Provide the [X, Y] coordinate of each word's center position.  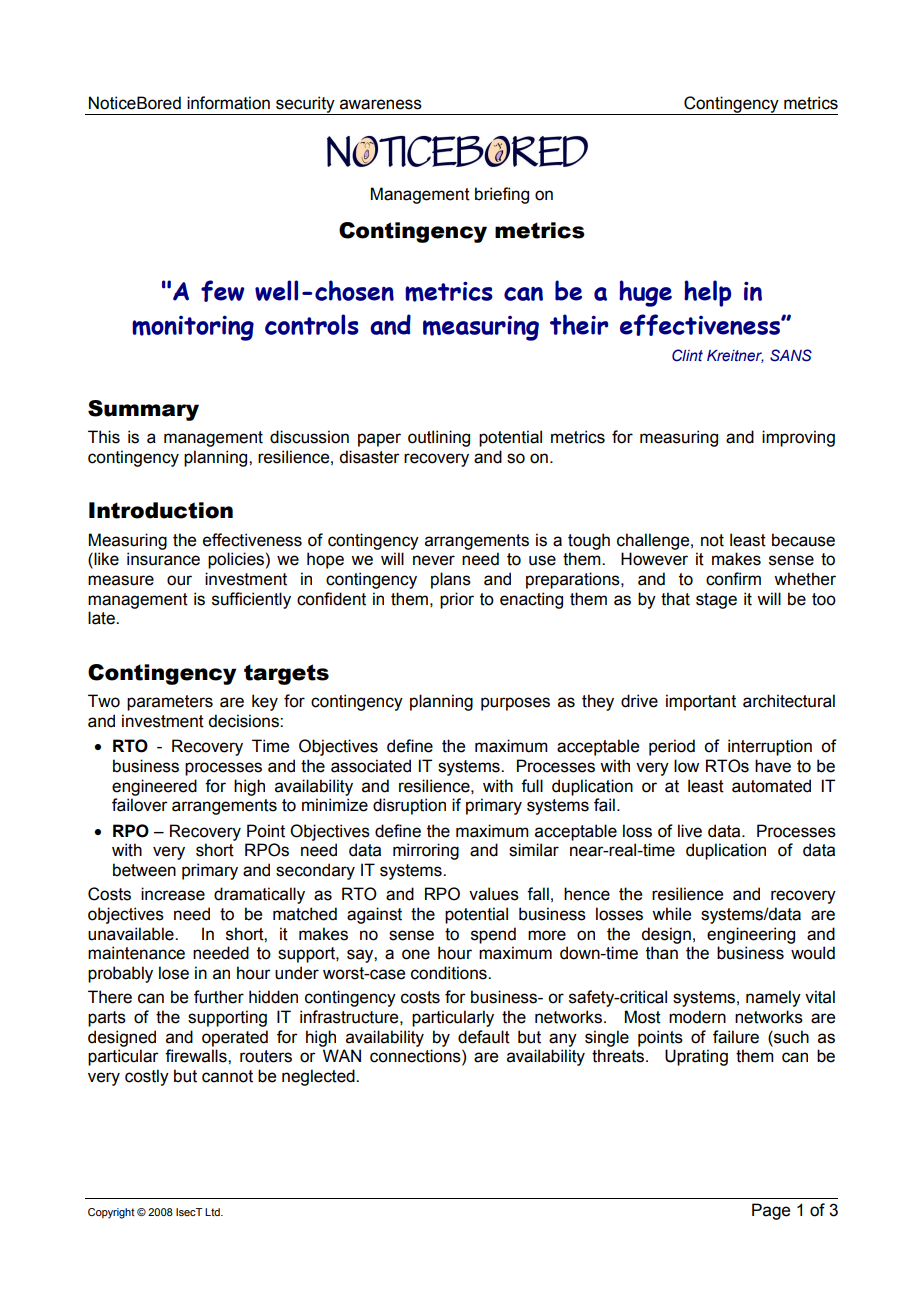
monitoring [193, 328]
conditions [450, 973]
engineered [154, 787]
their [579, 324]
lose [174, 973]
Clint [687, 355]
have [773, 766]
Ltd [213, 1212]
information [228, 103]
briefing [502, 195]
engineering [751, 935]
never [434, 560]
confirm [733, 579]
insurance [163, 559]
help [707, 293]
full [532, 786]
